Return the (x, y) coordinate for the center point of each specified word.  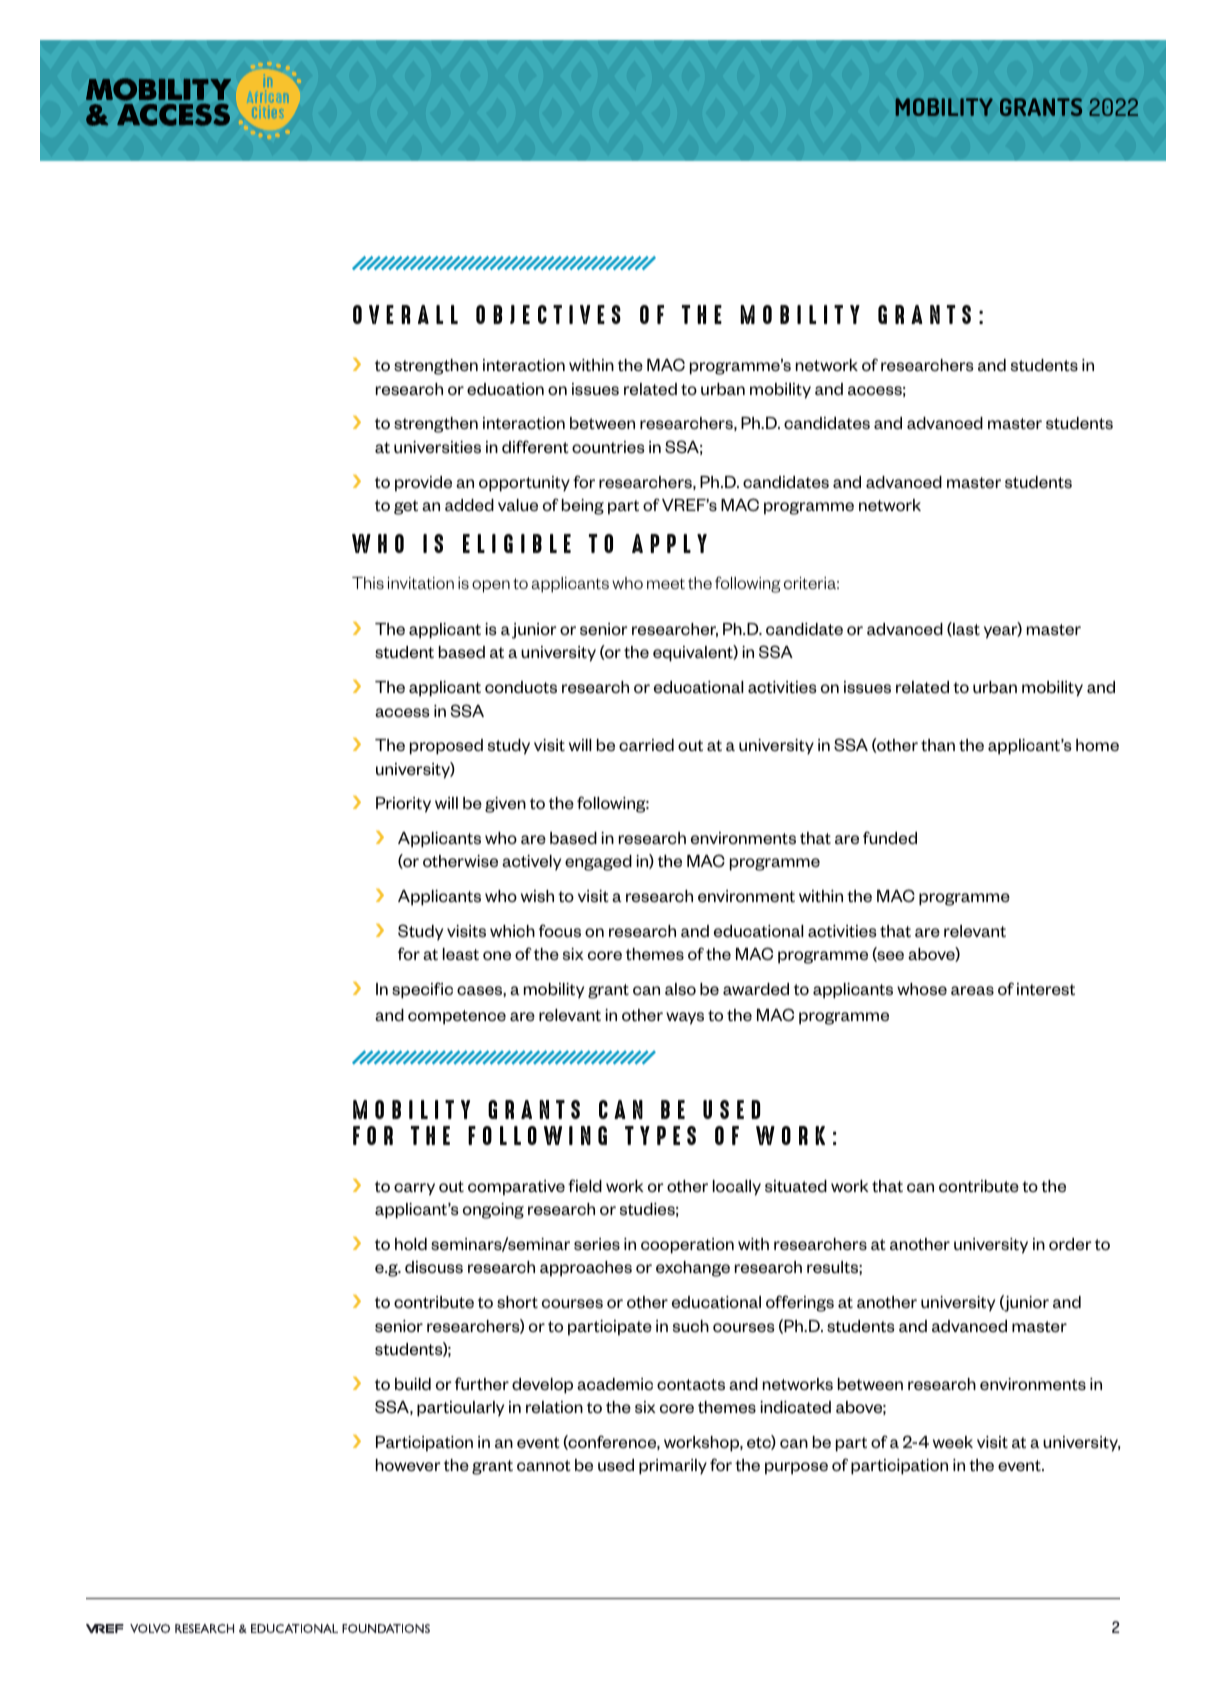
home (1097, 745)
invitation (421, 583)
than (938, 745)
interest (1046, 989)
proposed (446, 747)
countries (608, 447)
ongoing (493, 1211)
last (965, 629)
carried (646, 745)
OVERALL (405, 314)
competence (457, 1017)
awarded (756, 989)
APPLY (669, 543)
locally (737, 1188)
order (1070, 1244)
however (408, 1465)
